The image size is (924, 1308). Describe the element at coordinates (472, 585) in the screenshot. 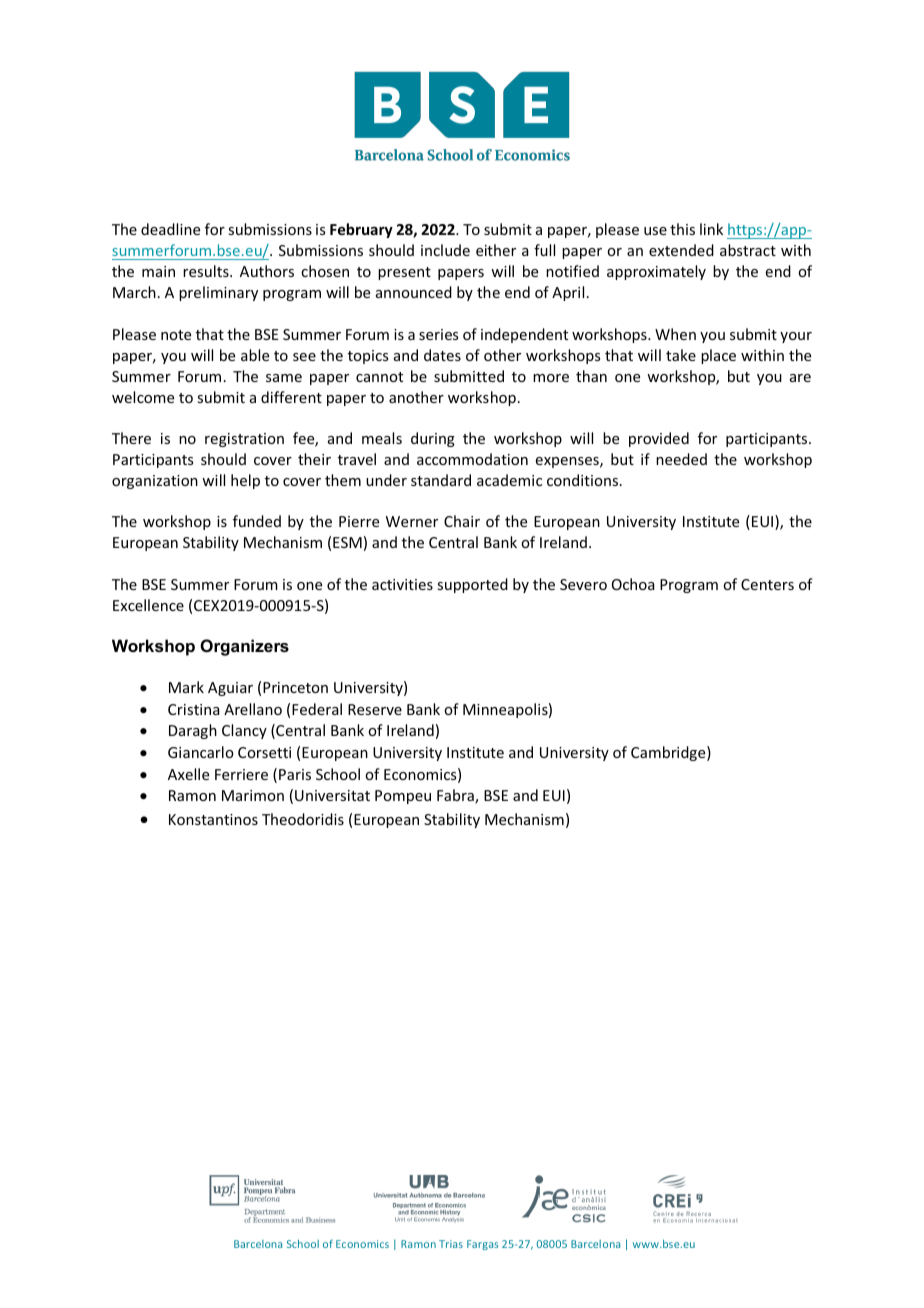

I see `supported` at that location.
